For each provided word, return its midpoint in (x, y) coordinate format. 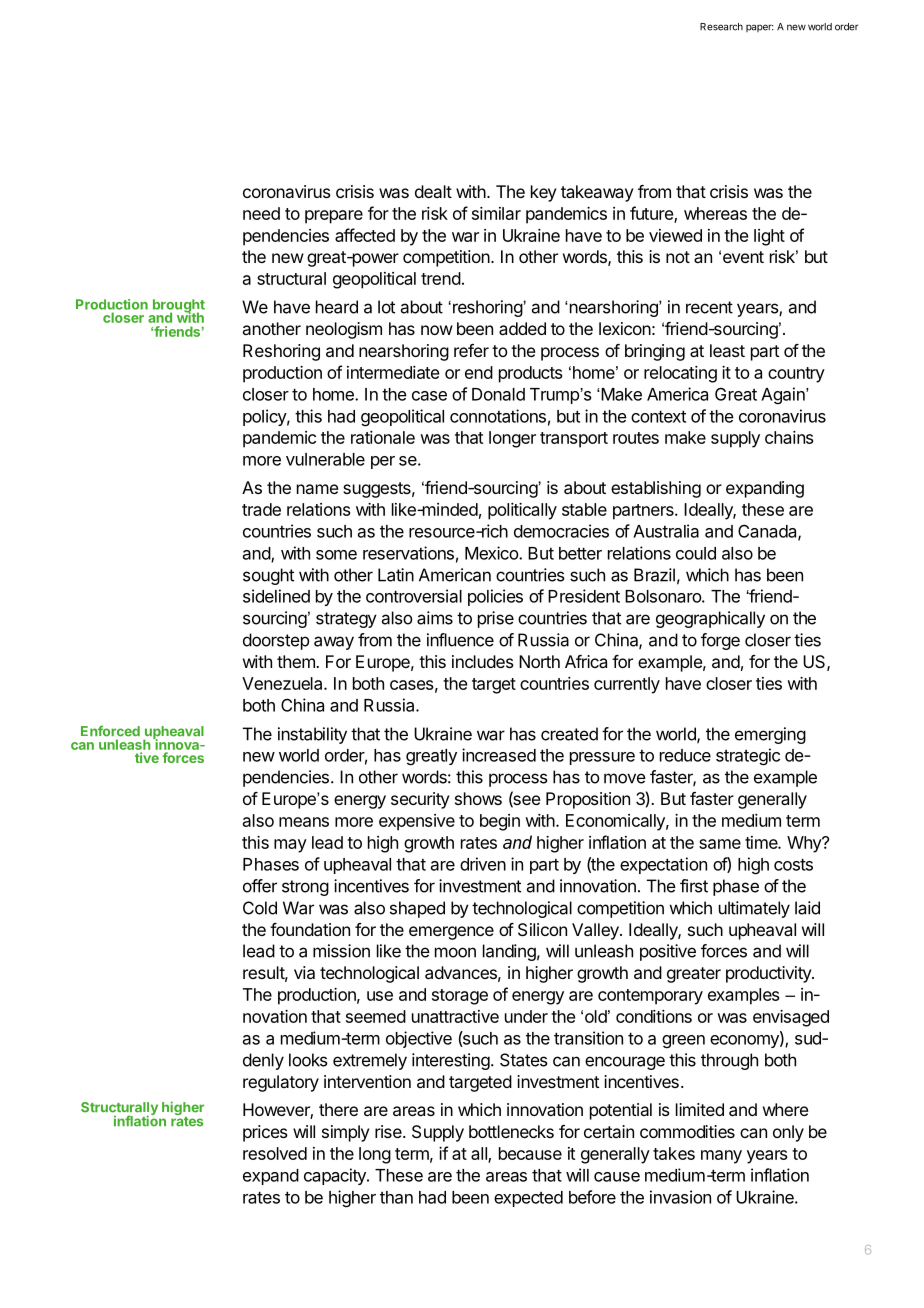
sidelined (276, 596)
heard (337, 307)
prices (265, 1133)
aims (435, 618)
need (261, 213)
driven (483, 864)
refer (471, 350)
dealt (433, 191)
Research (721, 27)
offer (260, 886)
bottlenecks (511, 1131)
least (727, 350)
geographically (710, 619)
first (694, 886)
